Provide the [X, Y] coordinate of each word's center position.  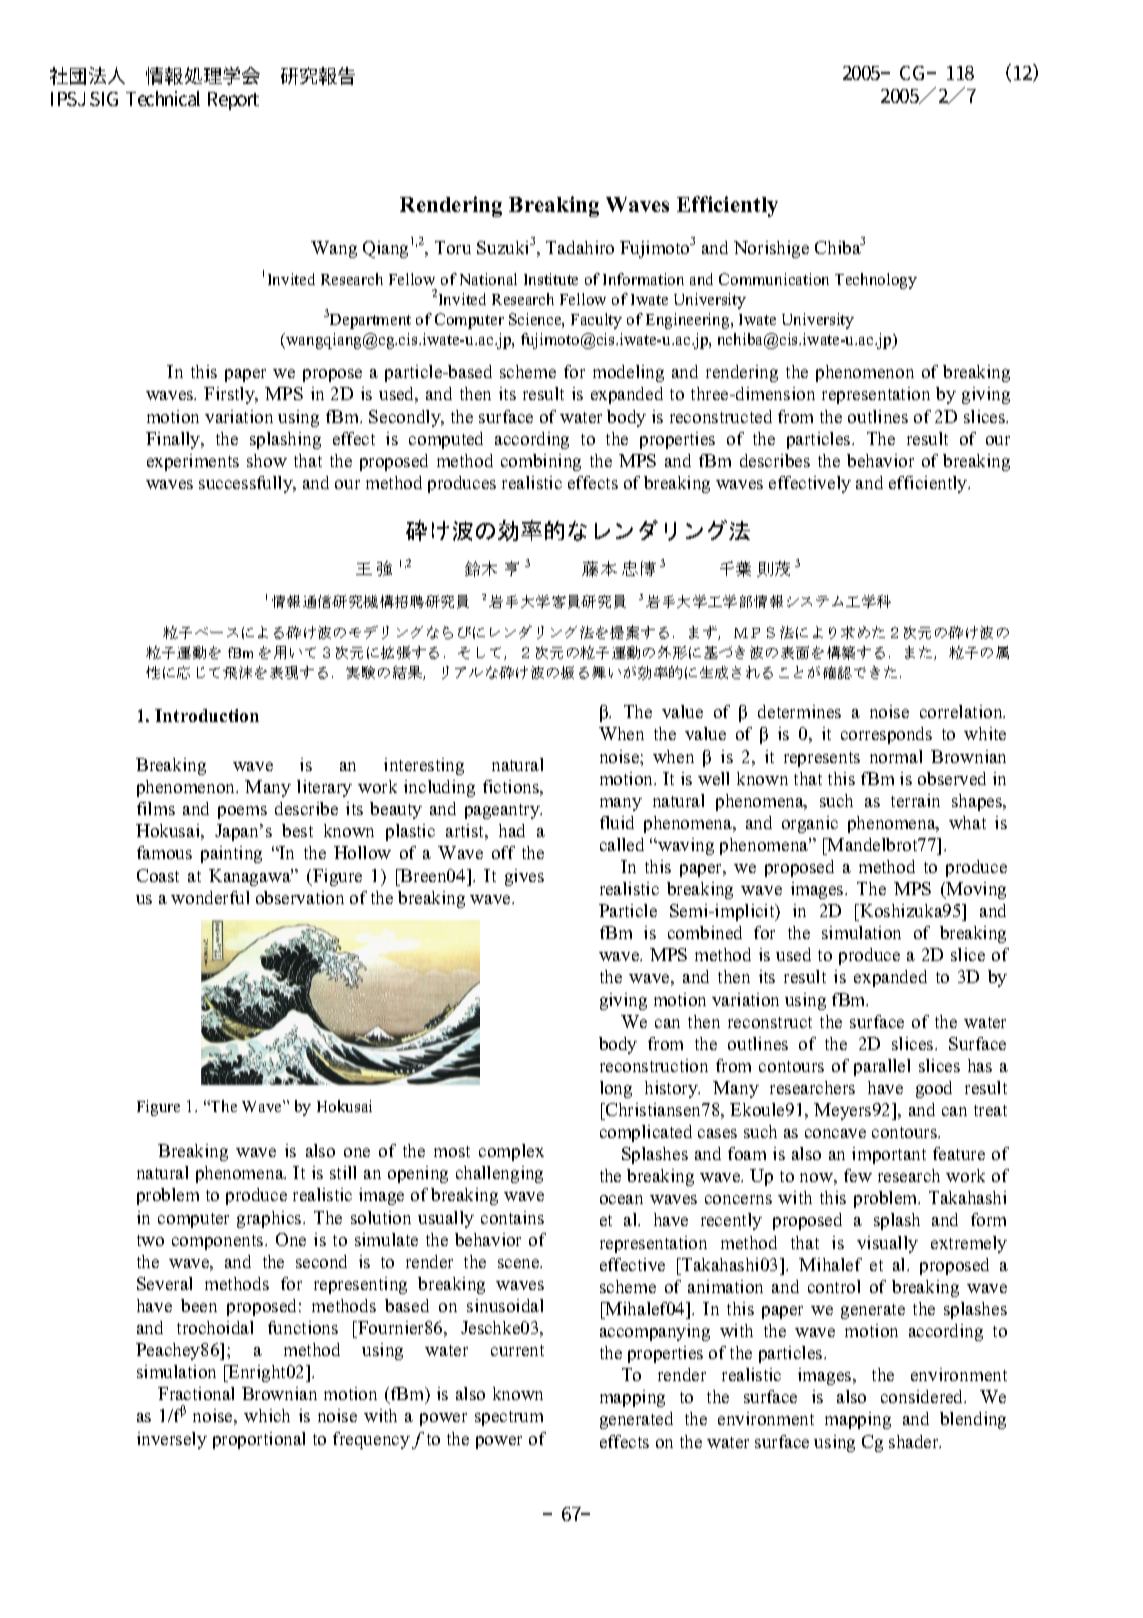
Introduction [207, 715]
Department [369, 321]
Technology [876, 281]
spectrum [509, 1418]
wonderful [210, 897]
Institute [551, 279]
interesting [424, 766]
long [616, 1089]
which [267, 1415]
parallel [882, 1067]
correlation [962, 711]
